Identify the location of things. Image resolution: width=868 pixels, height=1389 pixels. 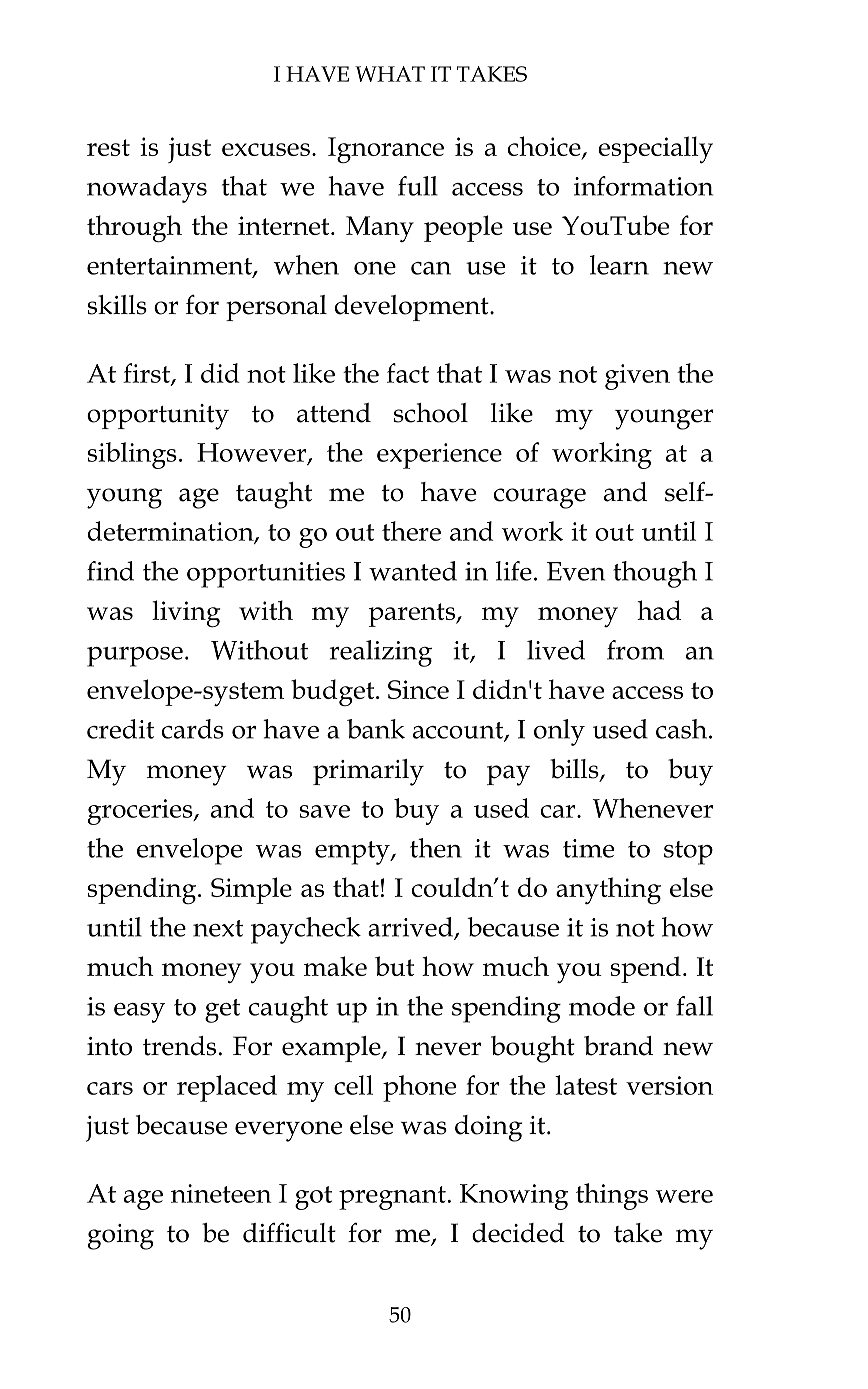
(612, 1196).
